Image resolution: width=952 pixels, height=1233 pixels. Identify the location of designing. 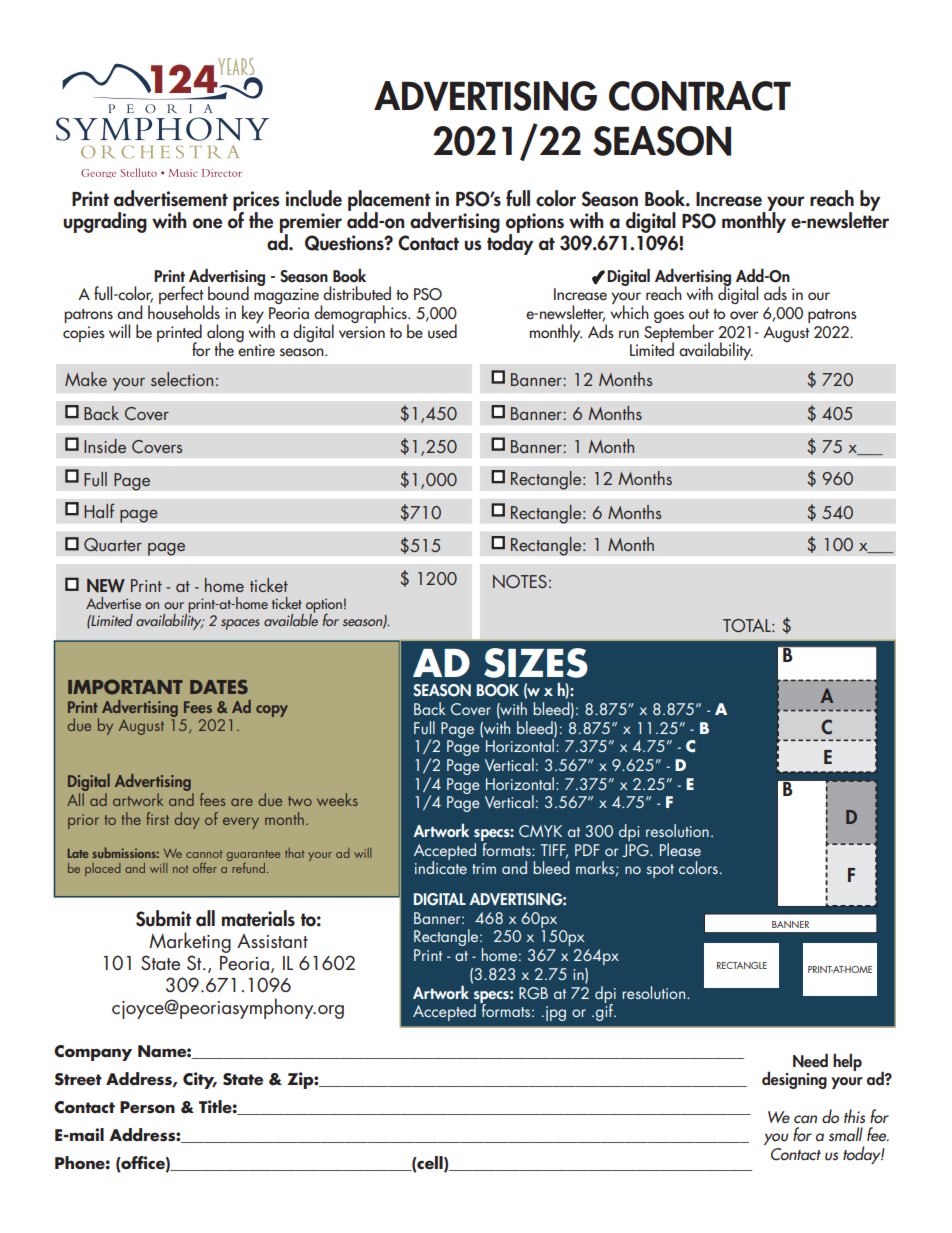
(794, 1080).
